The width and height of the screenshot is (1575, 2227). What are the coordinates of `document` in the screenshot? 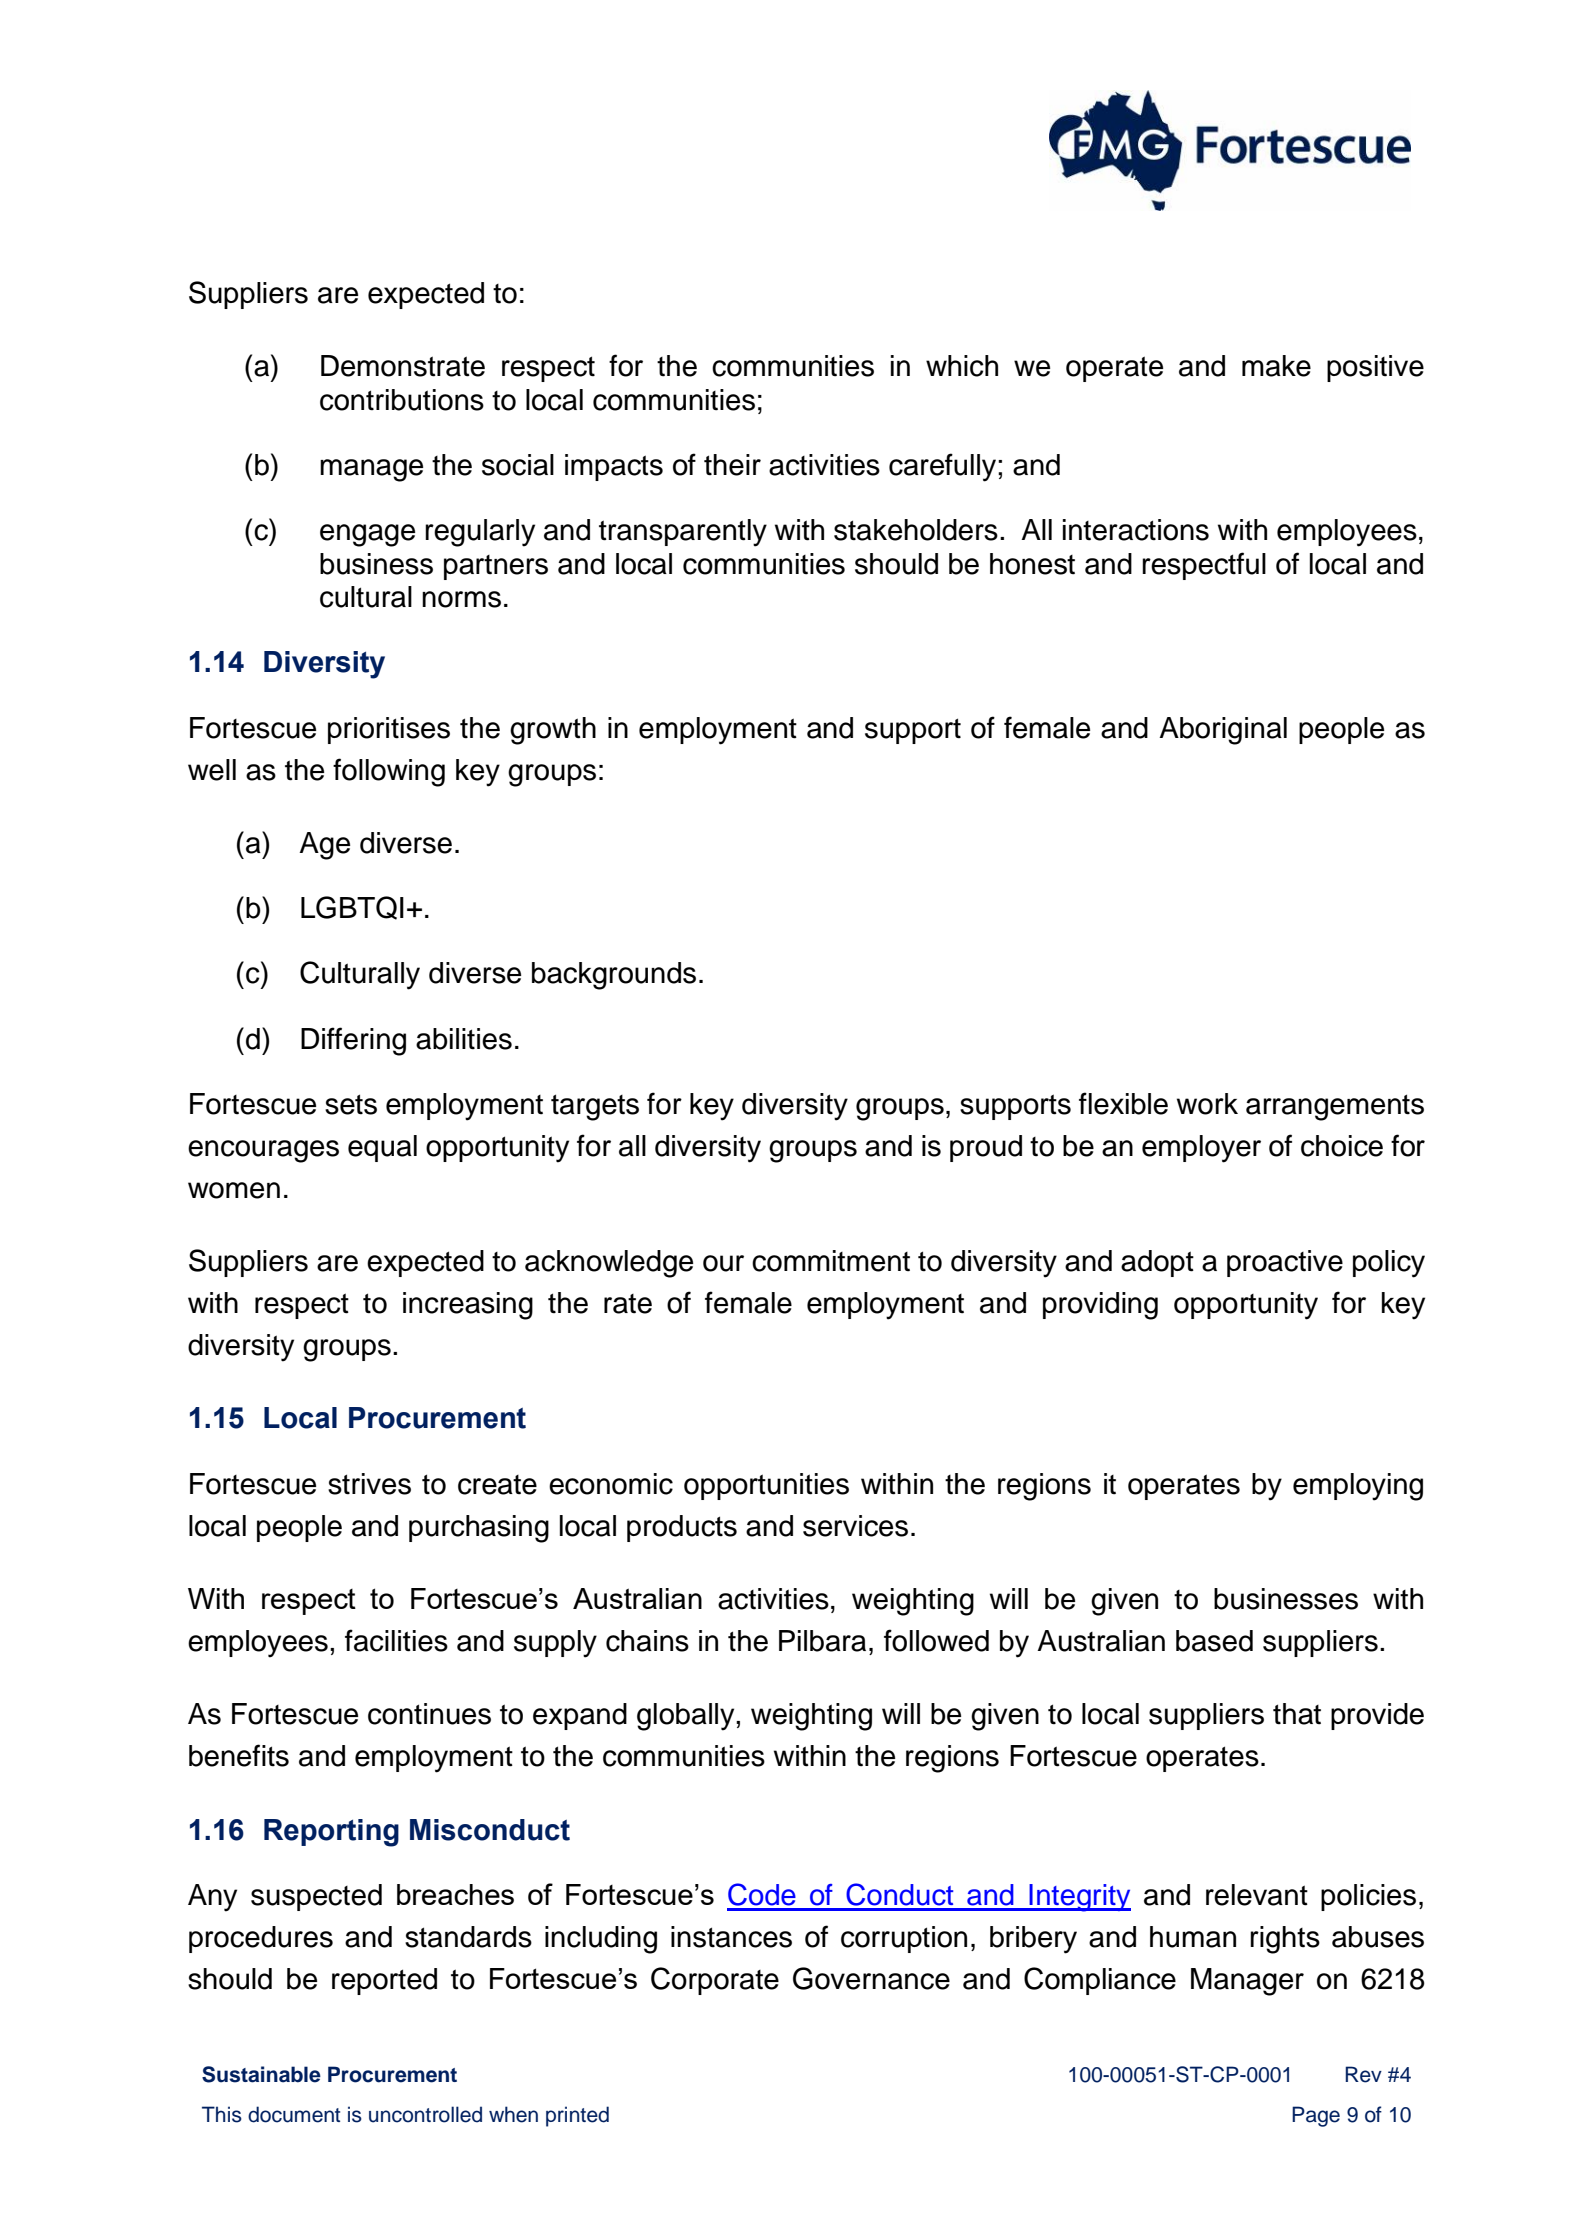 It's located at (294, 2114).
